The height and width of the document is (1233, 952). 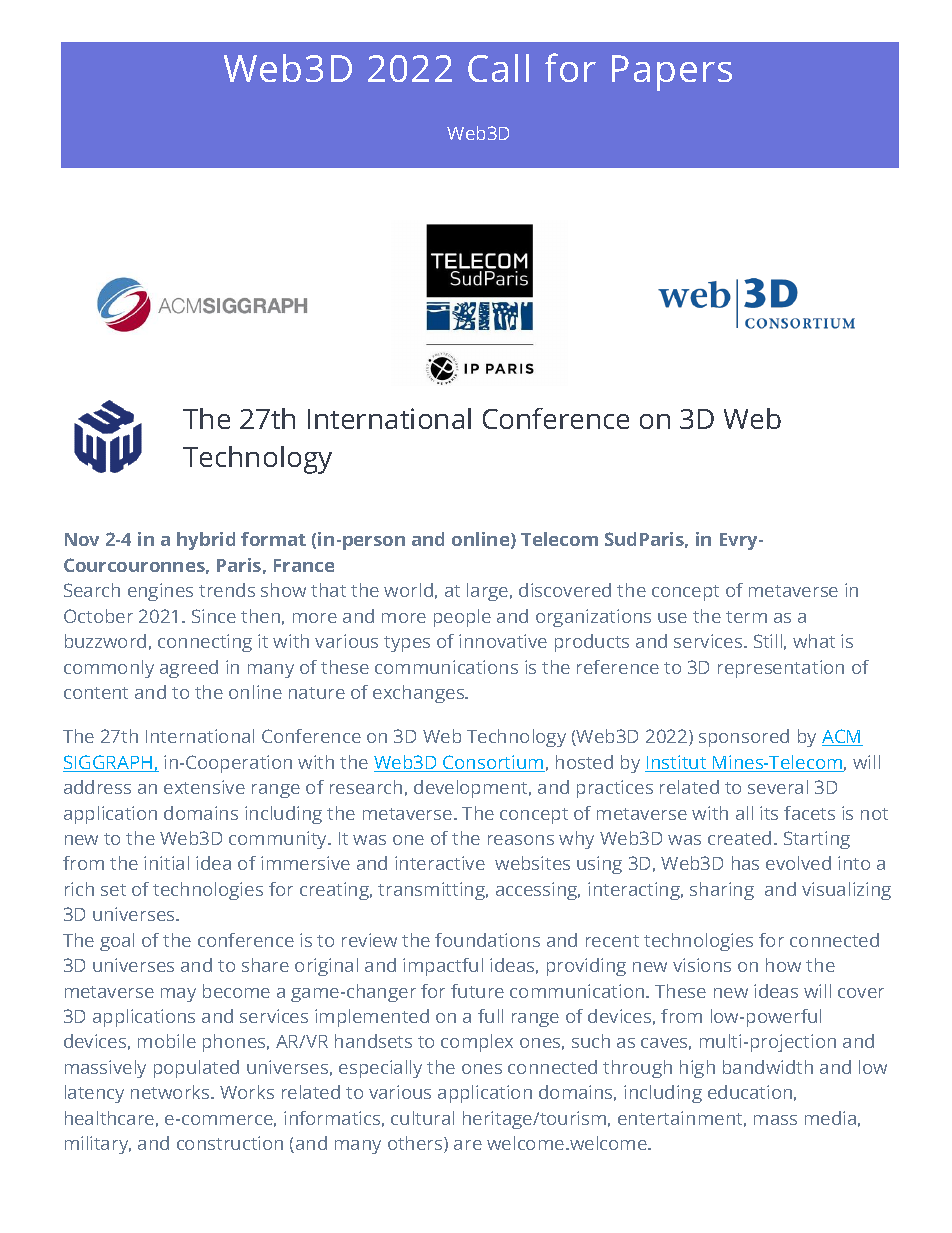 I want to click on use, so click(x=672, y=618).
